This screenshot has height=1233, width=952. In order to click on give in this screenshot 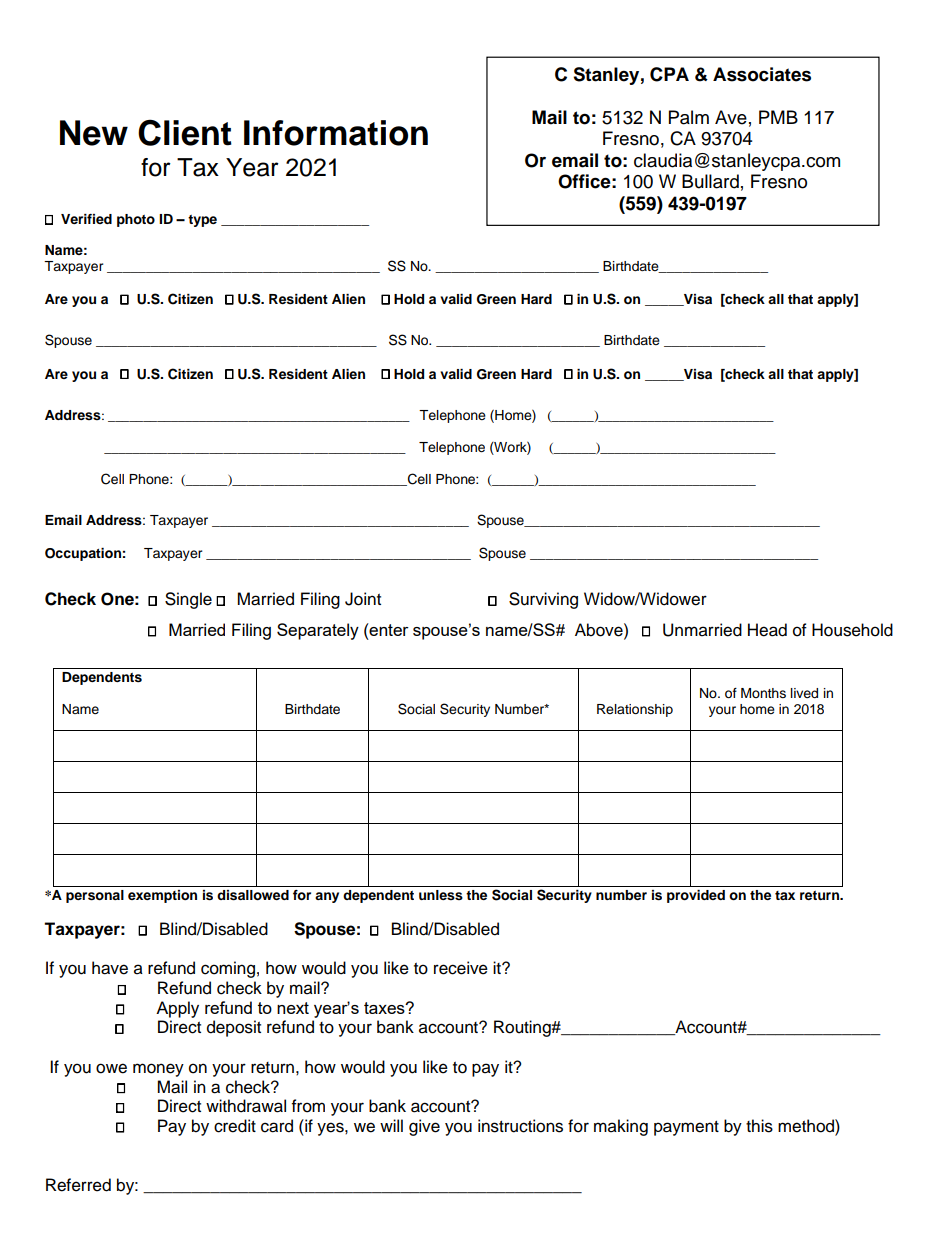, I will do `click(424, 1127)`.
